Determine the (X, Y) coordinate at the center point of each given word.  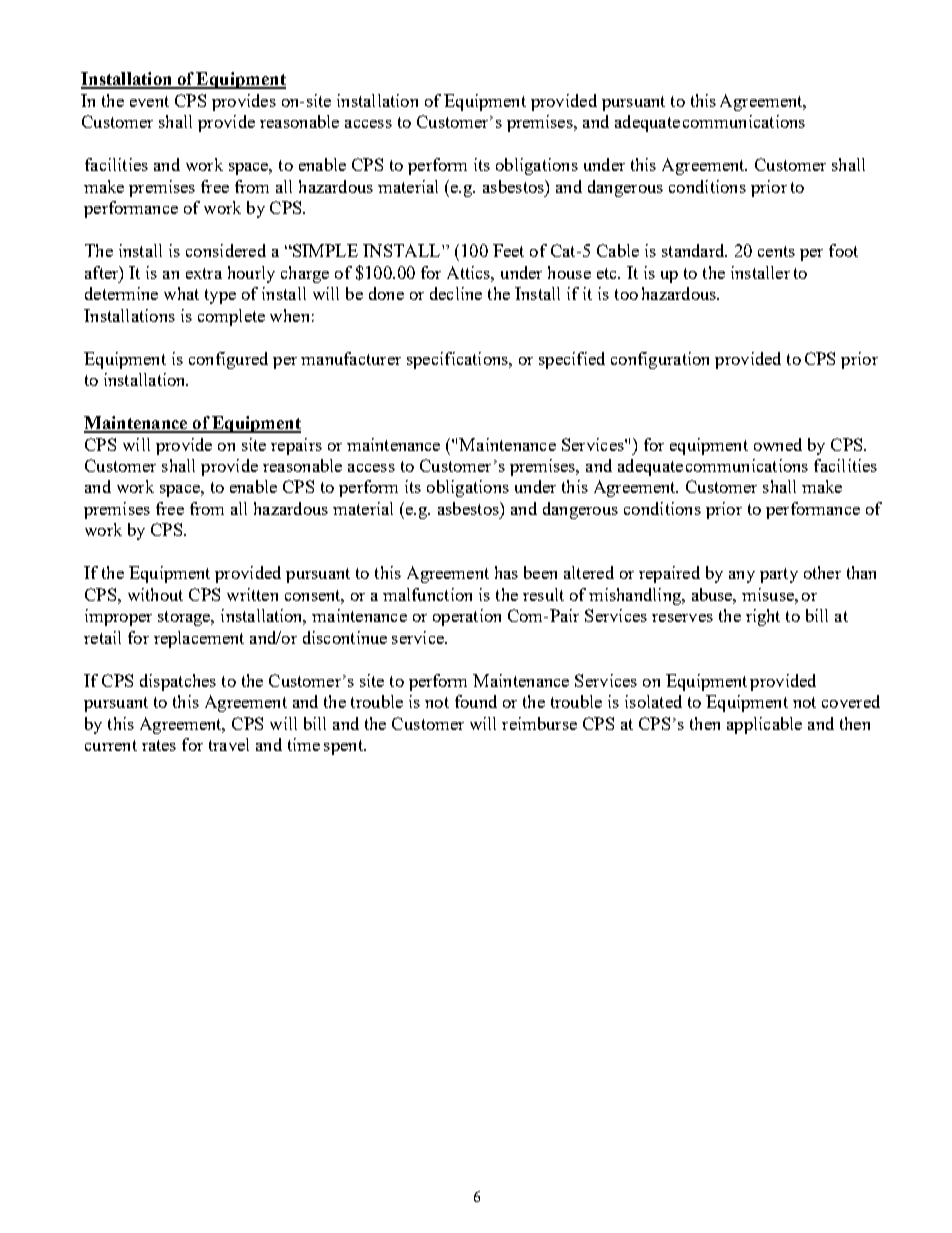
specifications (458, 360)
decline (456, 293)
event (149, 101)
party (779, 575)
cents (776, 251)
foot (843, 250)
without (155, 594)
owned (778, 444)
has (506, 572)
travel (229, 744)
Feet (508, 250)
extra (204, 273)
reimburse (539, 723)
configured (228, 360)
